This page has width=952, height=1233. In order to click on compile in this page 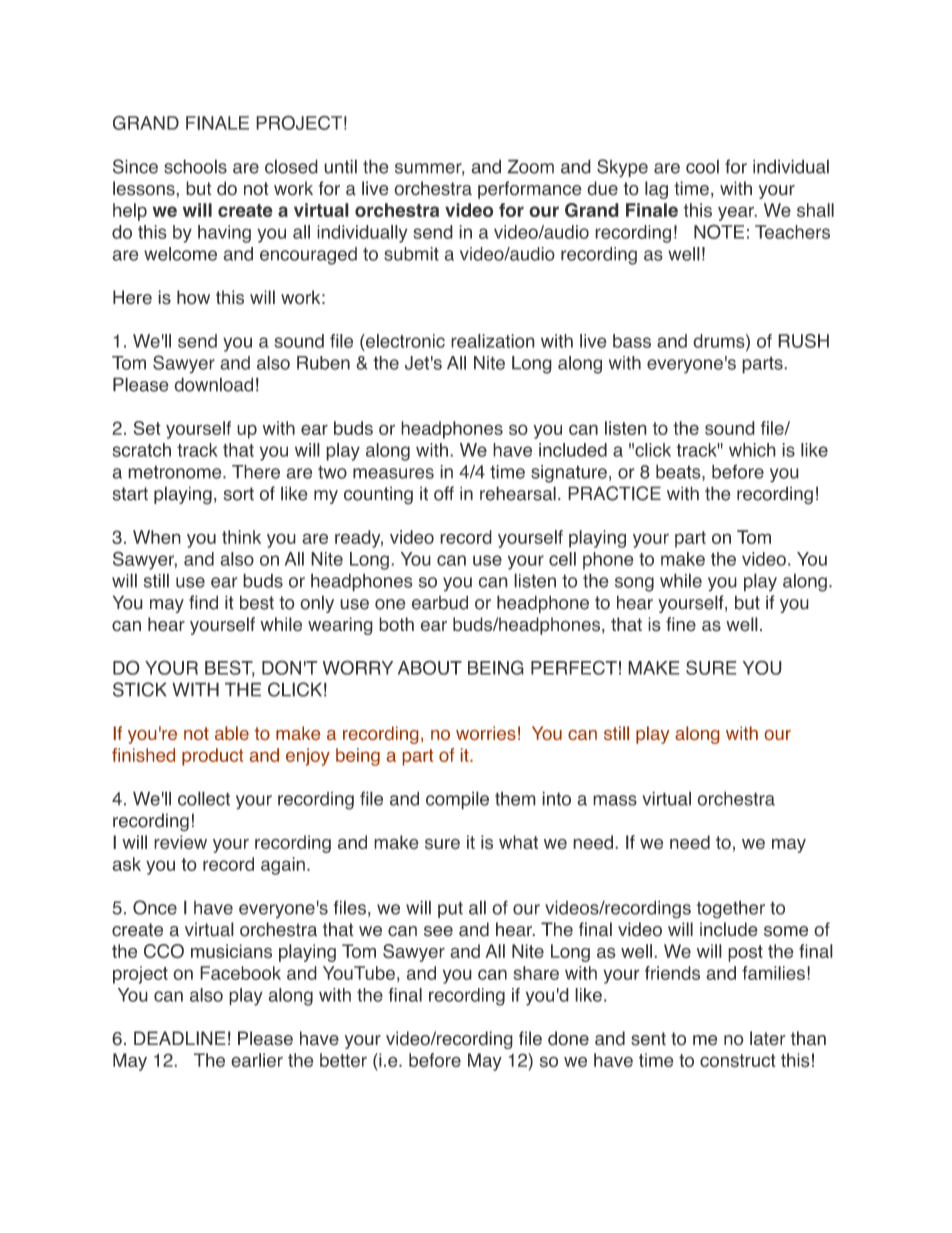, I will do `click(457, 800)`.
